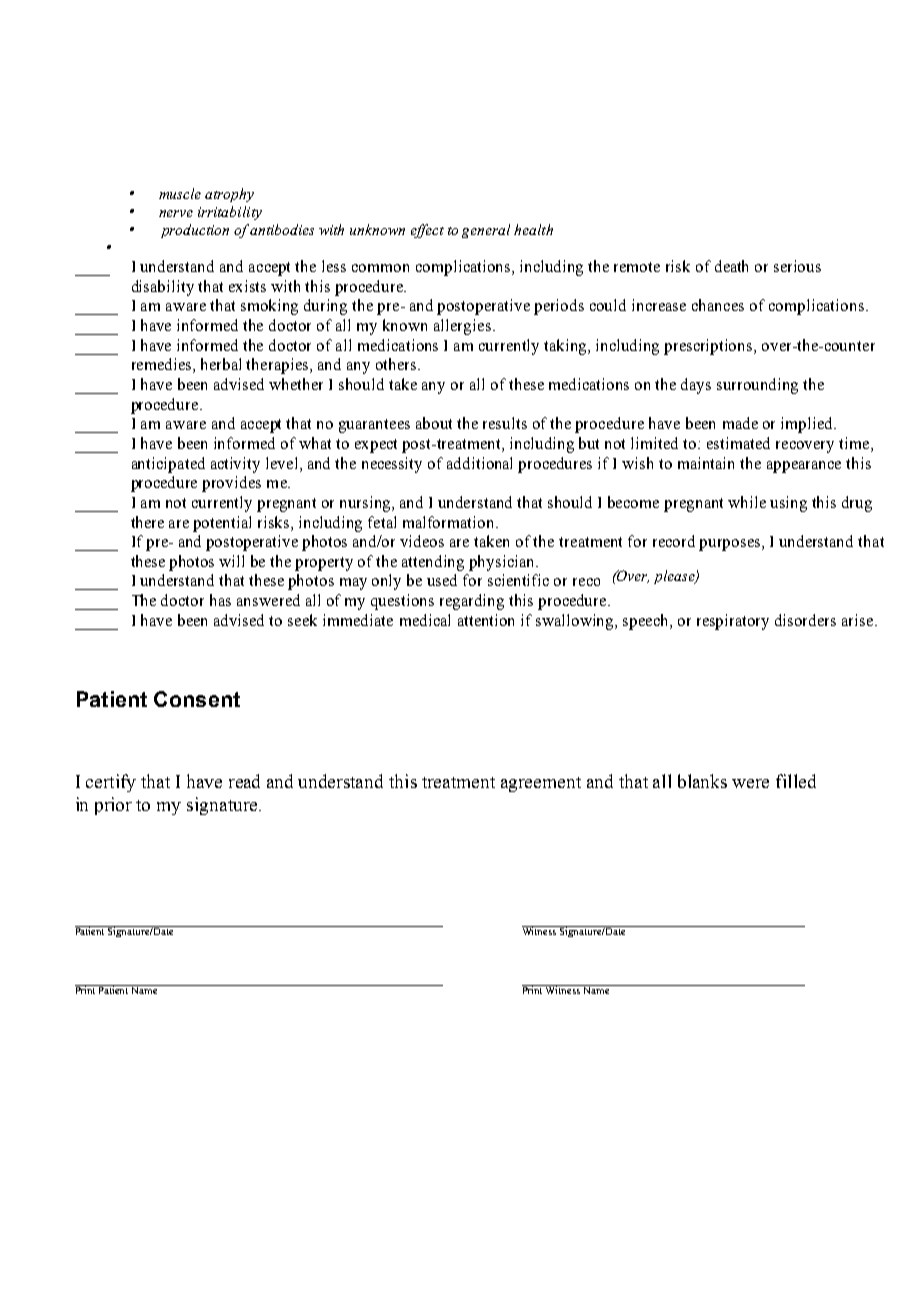  What do you see at coordinates (220, 600) in the screenshot?
I see `has` at bounding box center [220, 600].
